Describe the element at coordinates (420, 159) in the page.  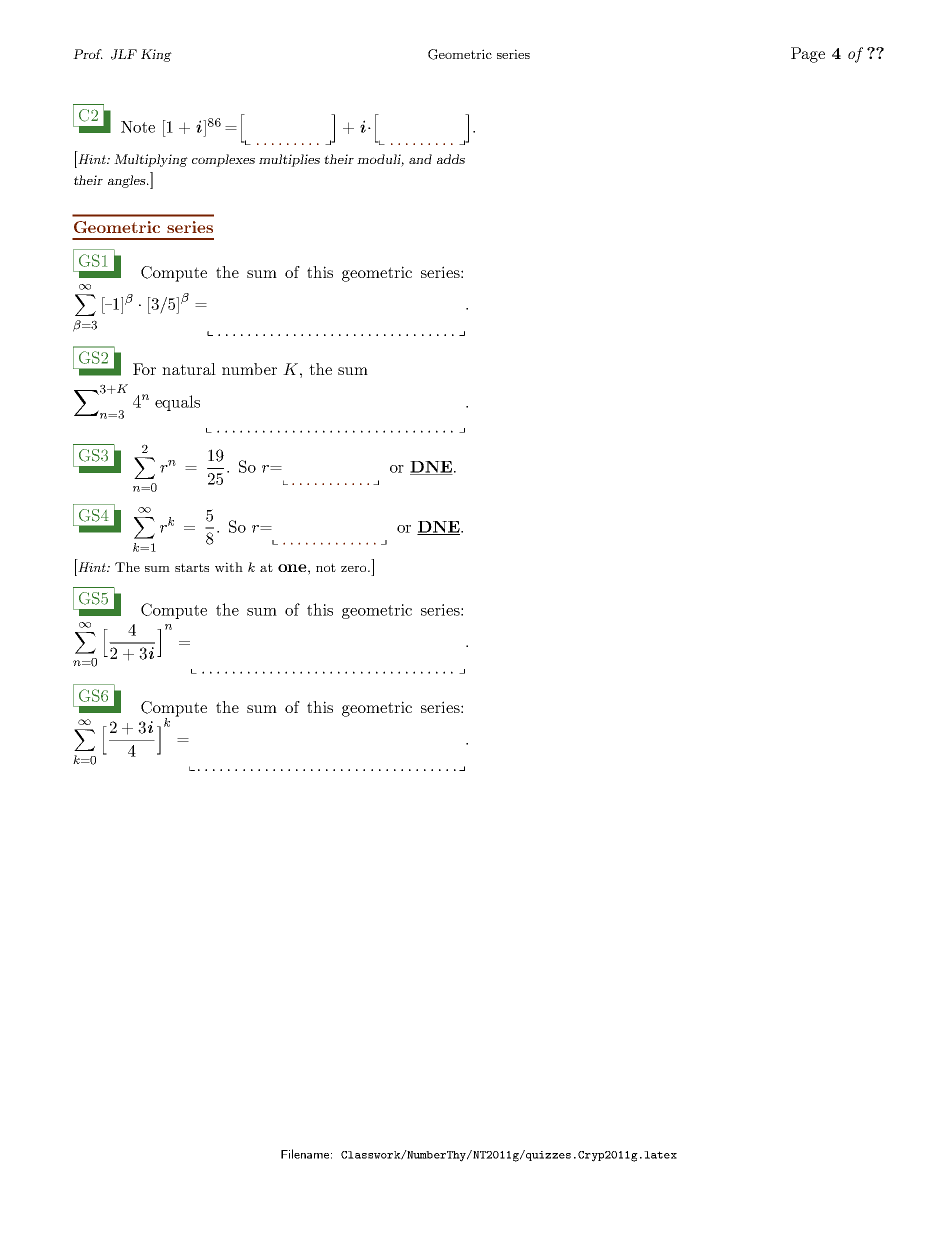
I see `and` at that location.
